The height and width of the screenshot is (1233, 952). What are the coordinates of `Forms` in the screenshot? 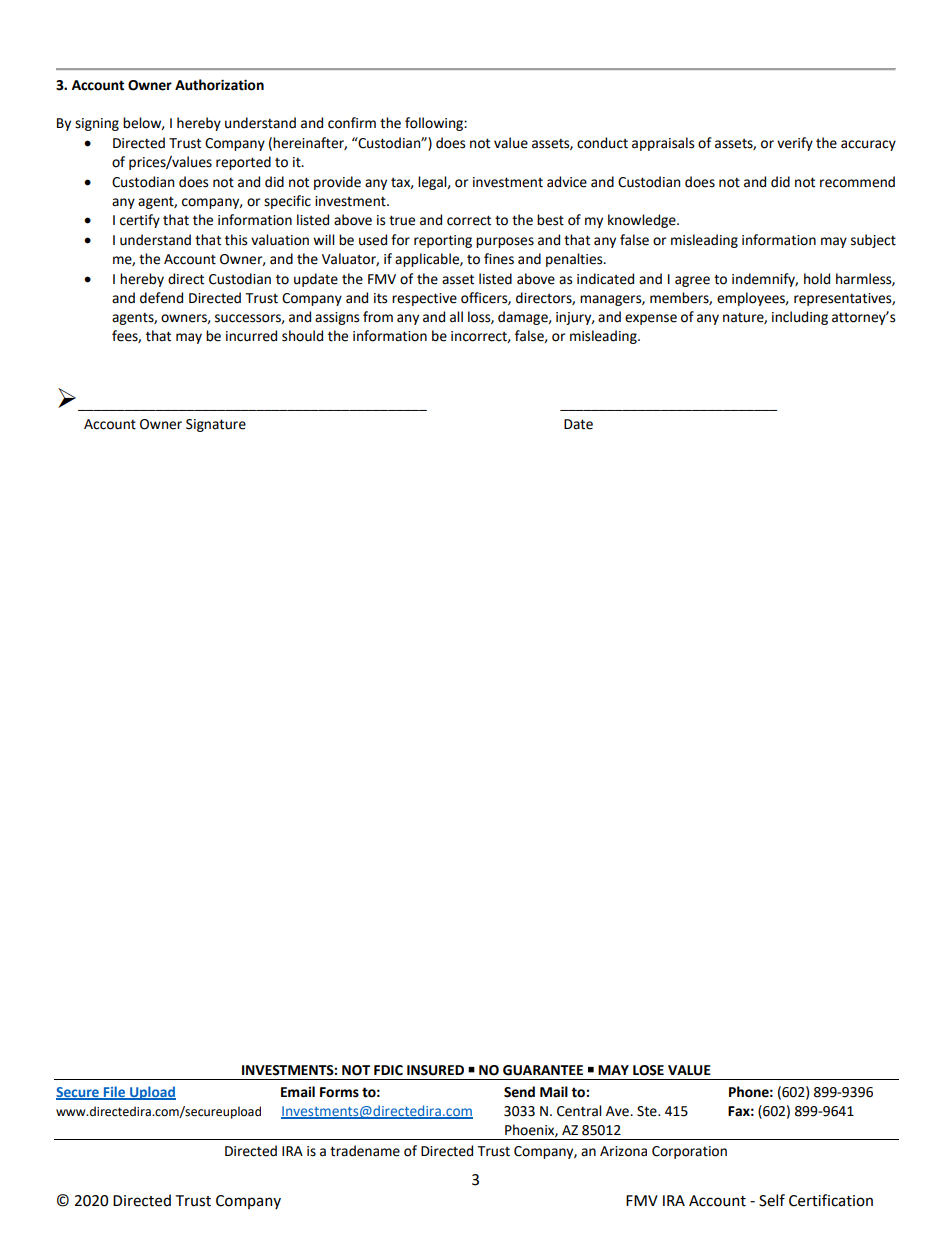 It's located at (339, 1092).
